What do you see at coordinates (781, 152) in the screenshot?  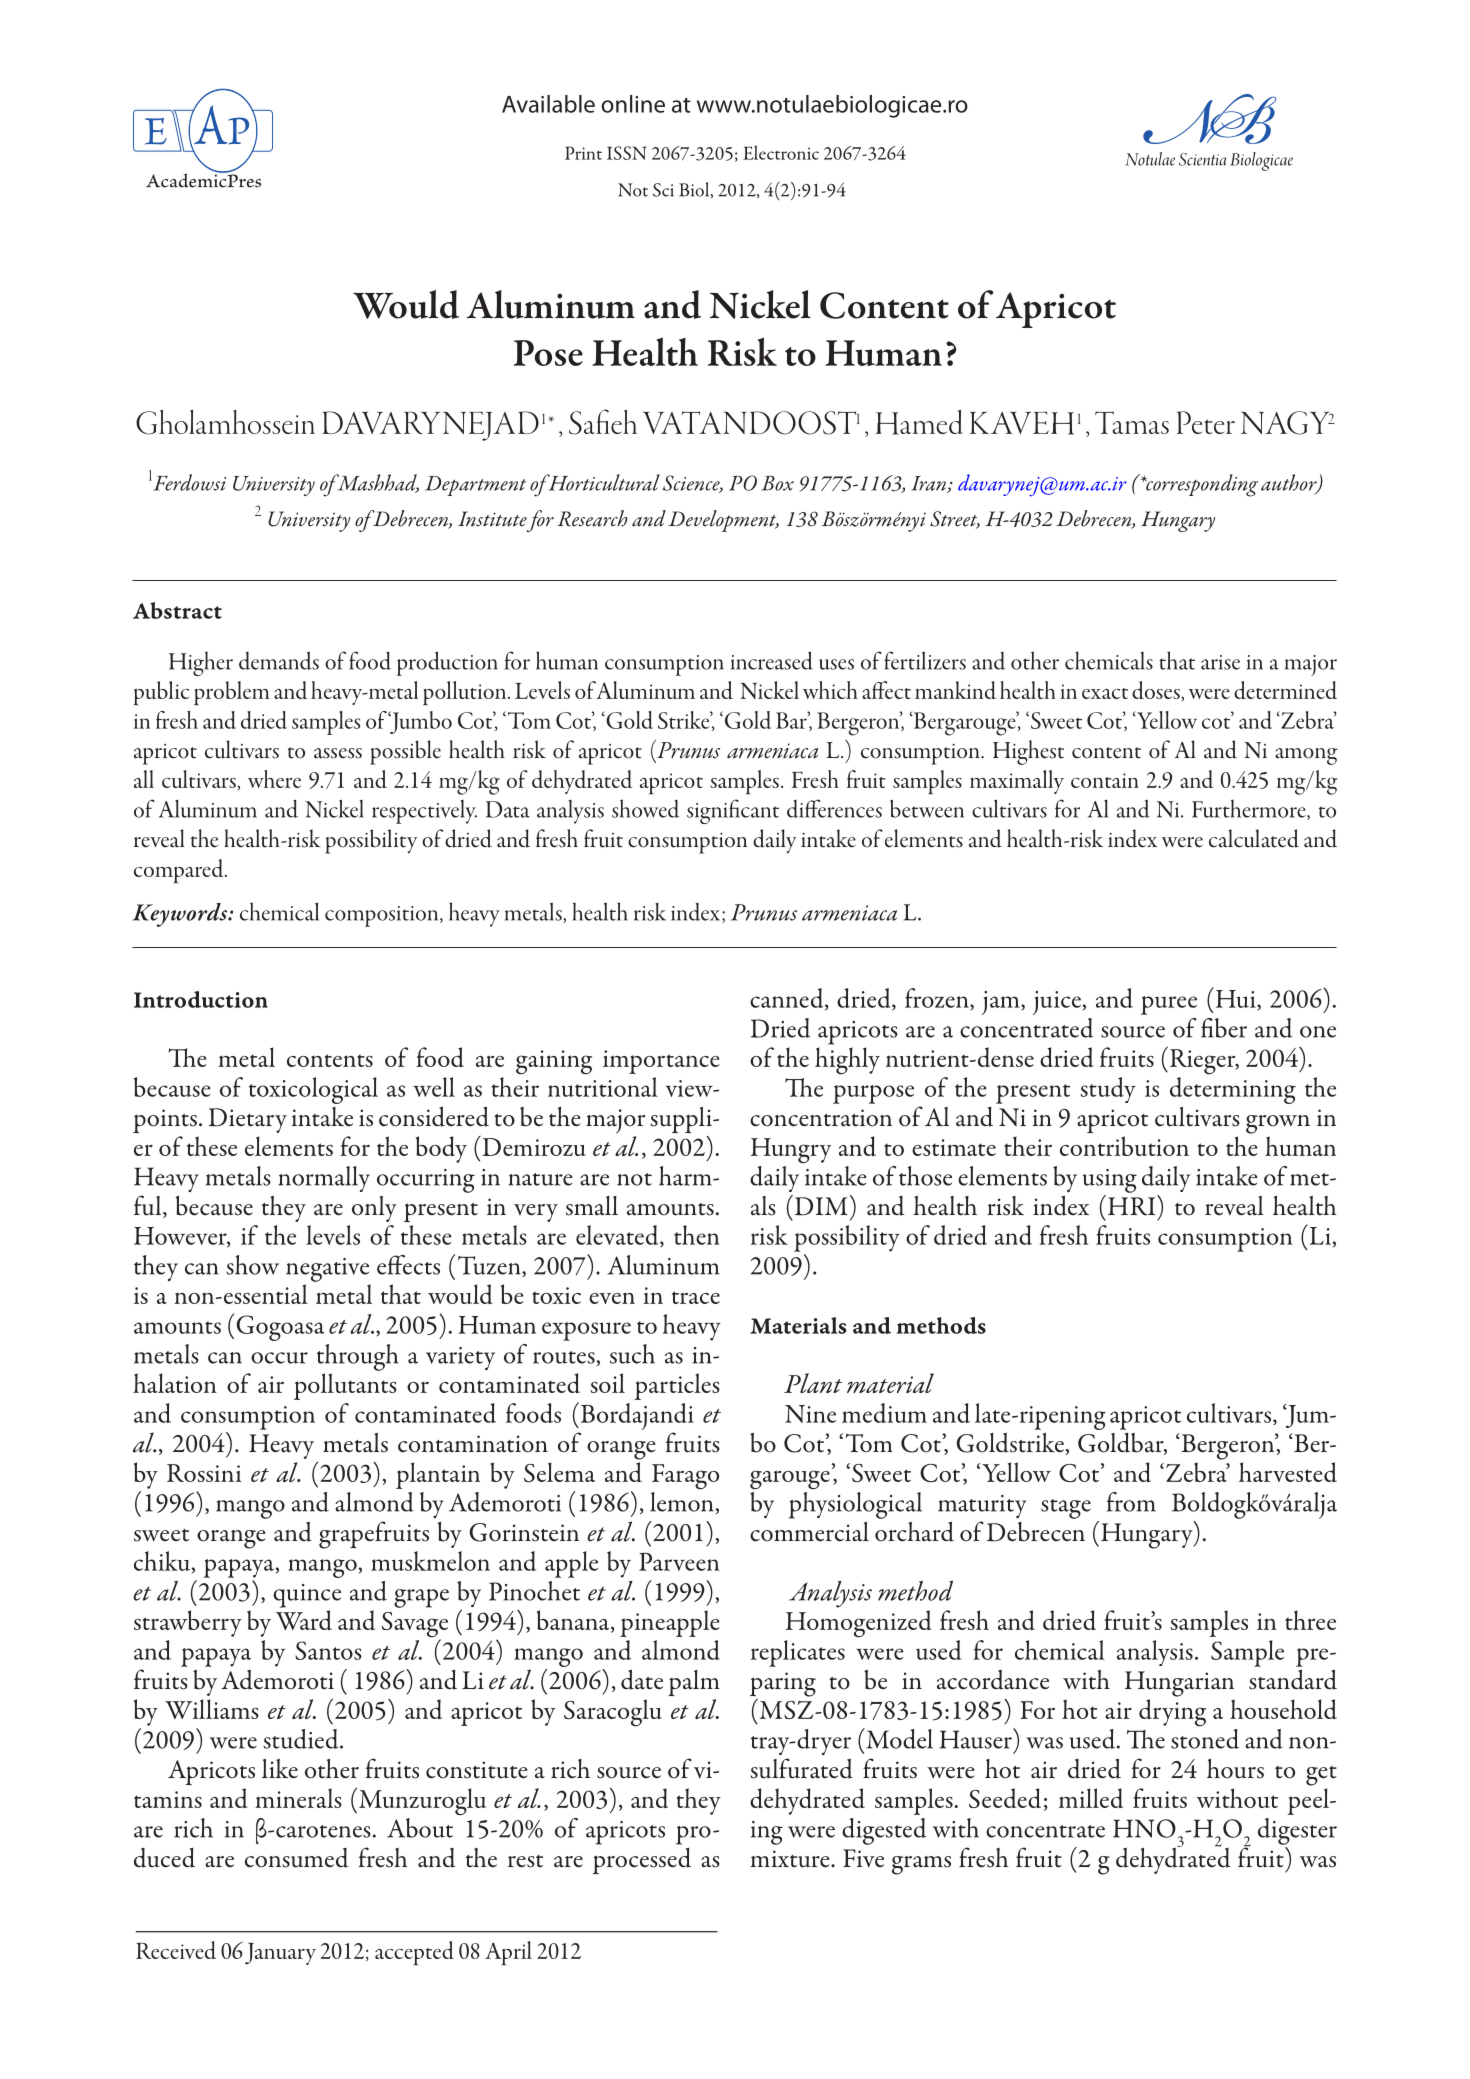 I see `Electronic` at bounding box center [781, 152].
